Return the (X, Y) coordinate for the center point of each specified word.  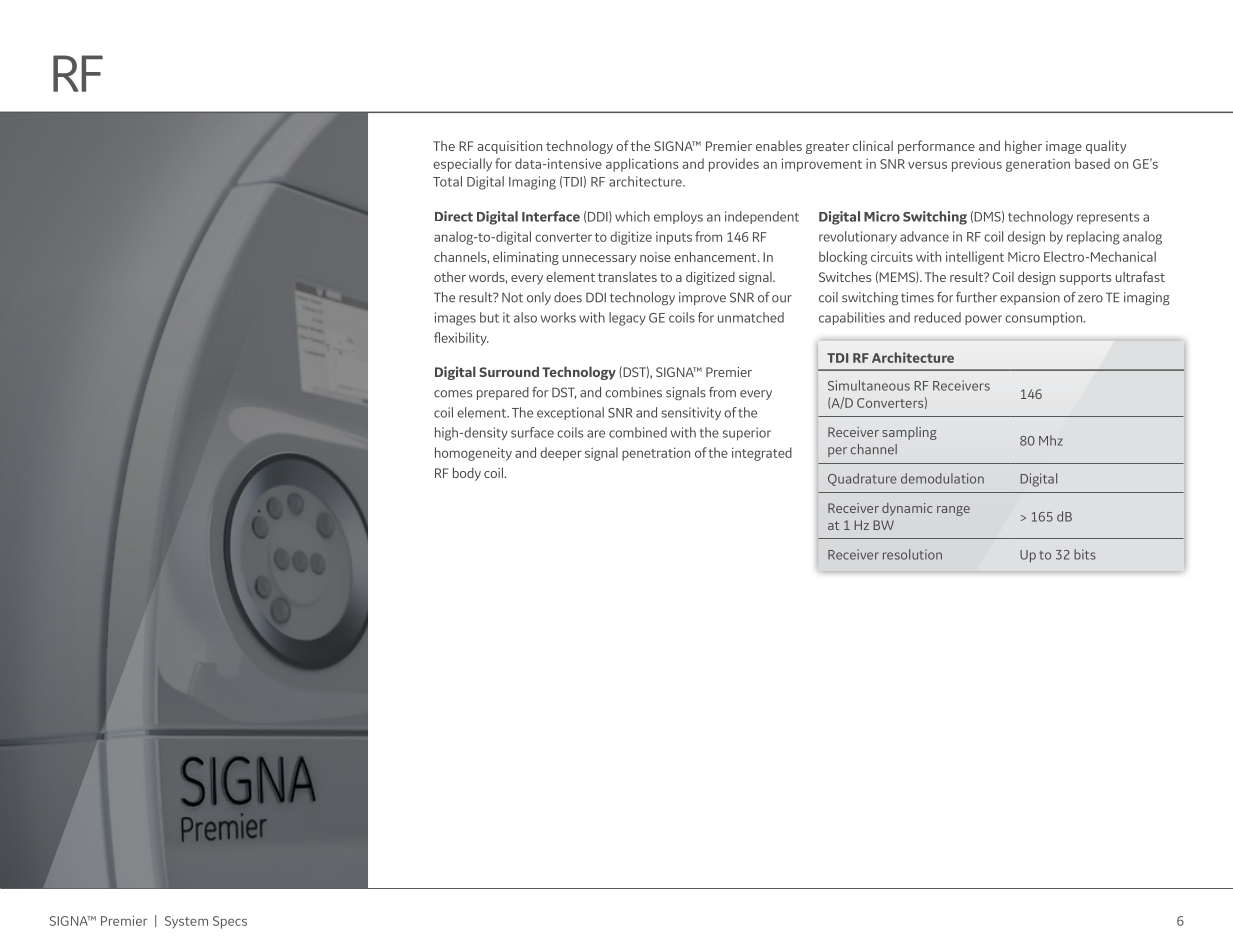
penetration (656, 454)
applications (642, 165)
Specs (230, 922)
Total (447, 181)
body (467, 474)
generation (1038, 165)
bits (1085, 554)
